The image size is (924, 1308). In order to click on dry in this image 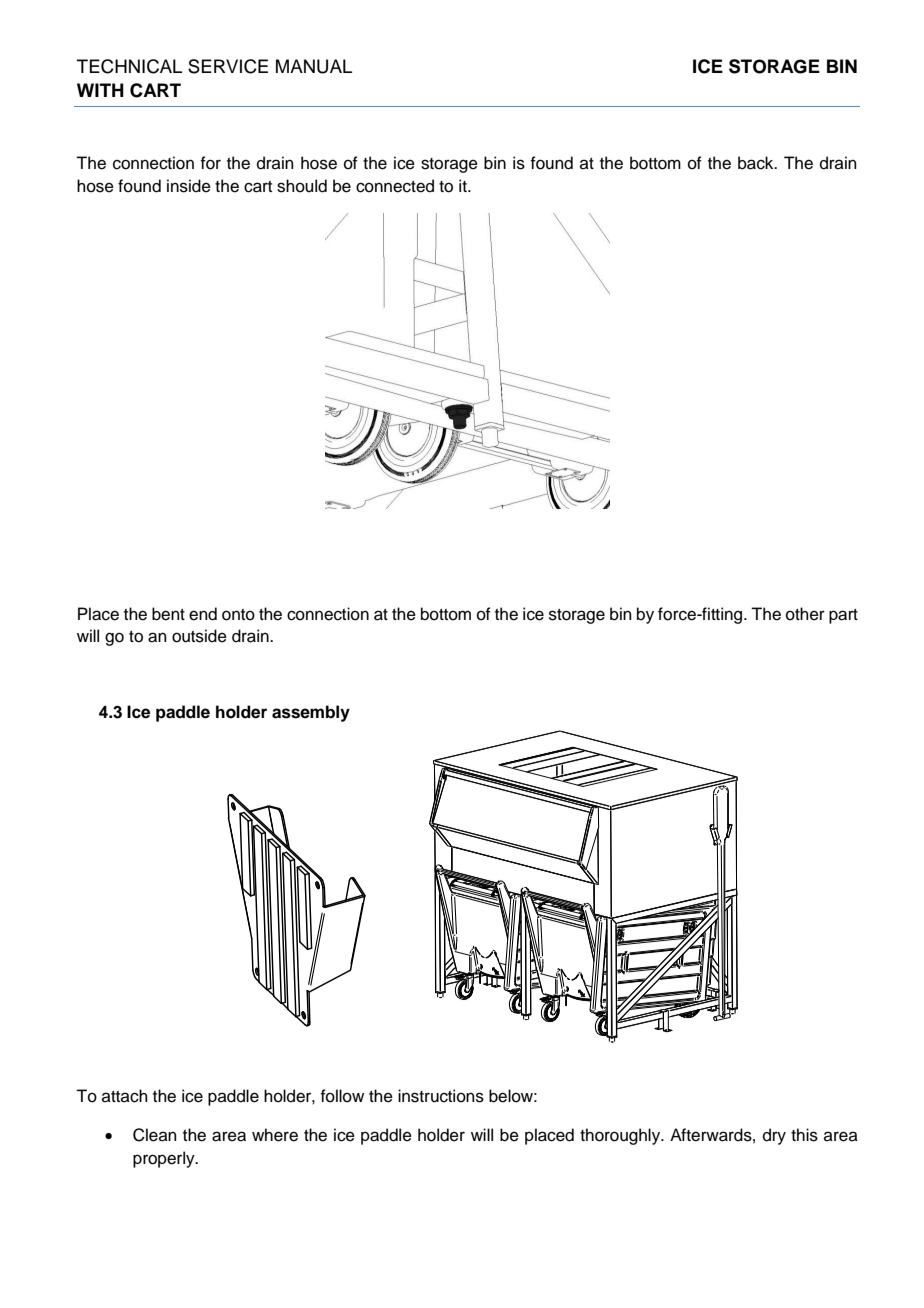, I will do `click(774, 1136)`.
